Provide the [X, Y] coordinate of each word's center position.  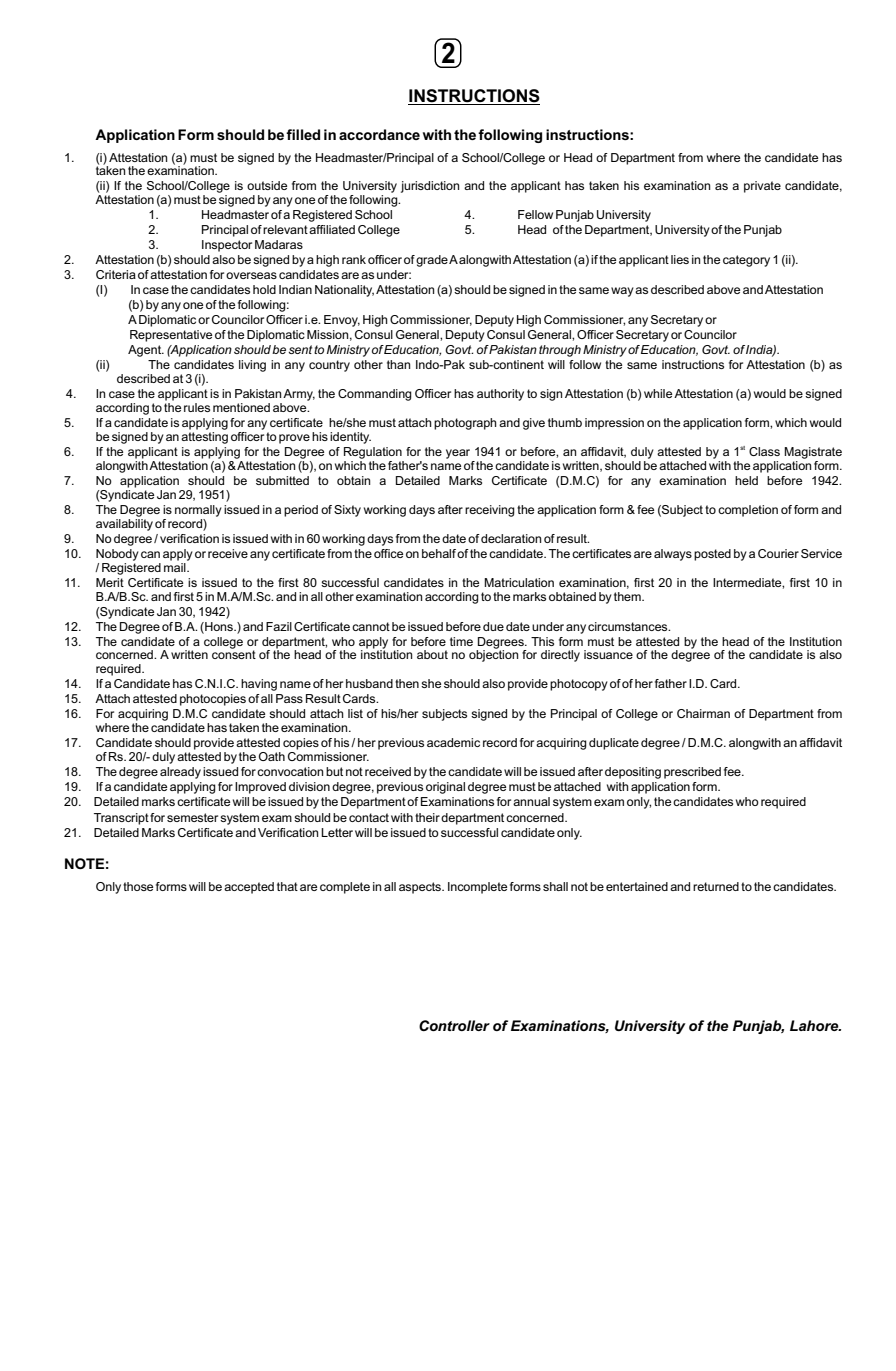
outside [267, 185]
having [259, 685]
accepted [249, 888]
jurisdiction [430, 187]
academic [453, 742]
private [762, 187]
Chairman [703, 713]
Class [764, 451]
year [458, 454]
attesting [204, 436]
